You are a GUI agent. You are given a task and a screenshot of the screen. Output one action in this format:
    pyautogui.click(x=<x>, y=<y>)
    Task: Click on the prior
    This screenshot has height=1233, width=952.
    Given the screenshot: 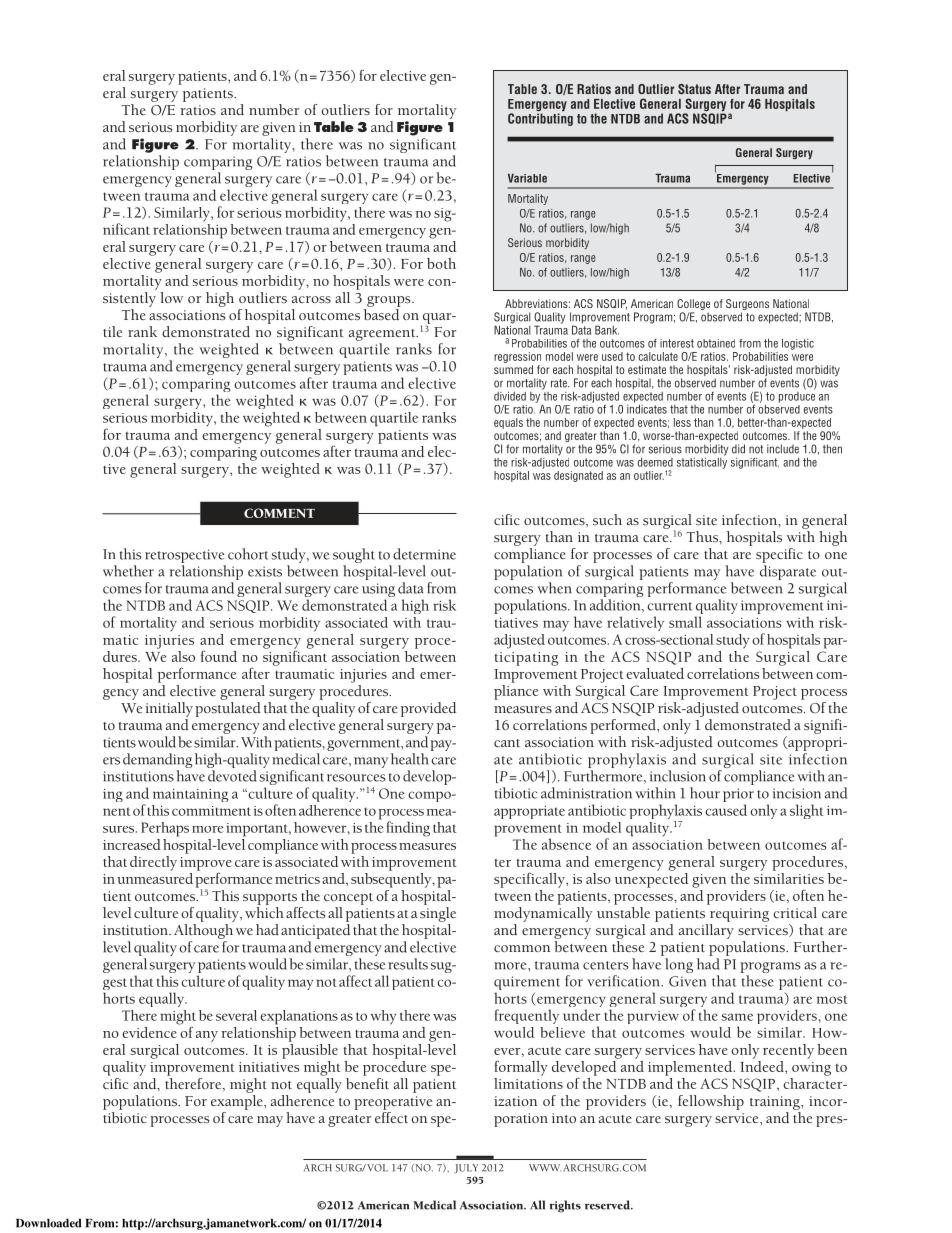 What is the action you would take?
    pyautogui.click(x=738, y=796)
